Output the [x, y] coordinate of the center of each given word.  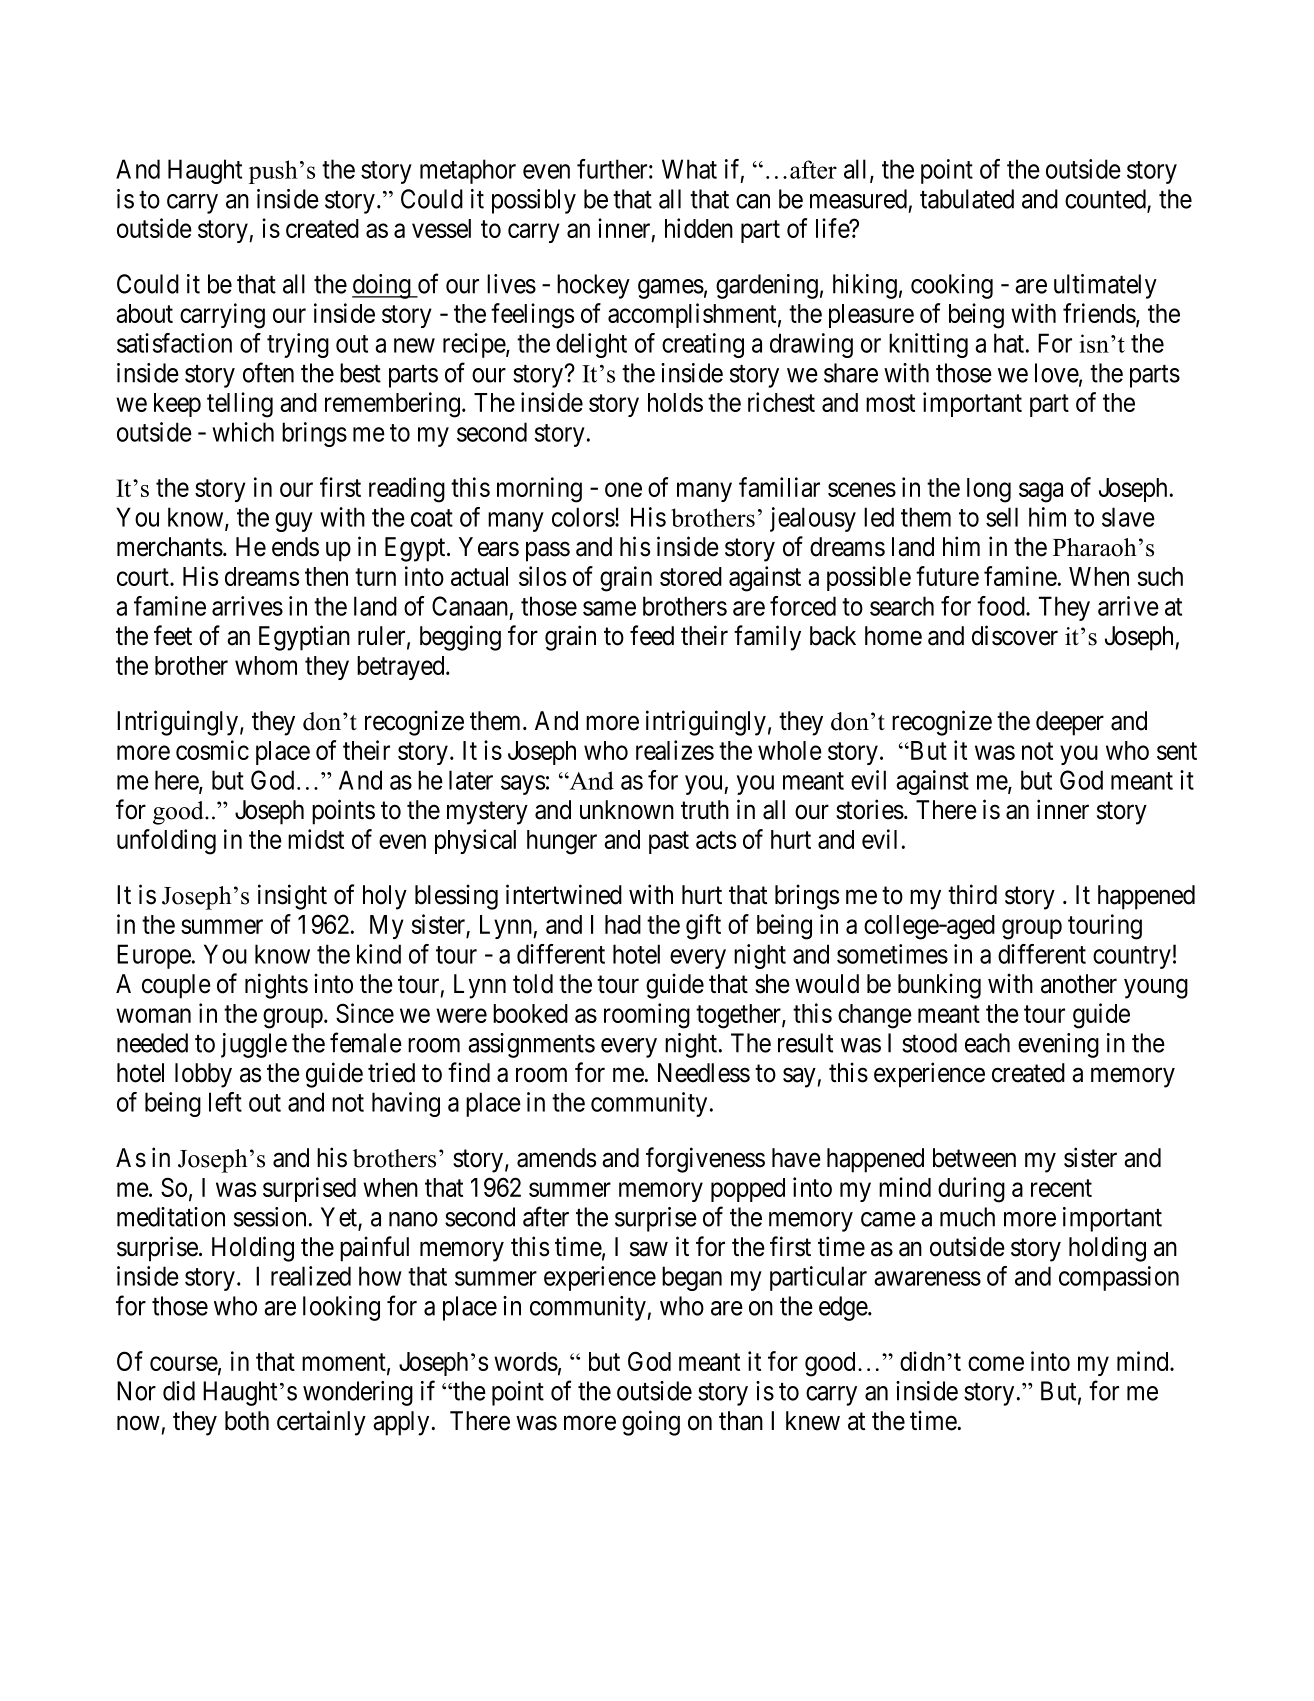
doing [382, 286]
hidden [699, 228]
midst [316, 839]
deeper [1070, 723]
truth [705, 809]
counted [1106, 200]
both [247, 1421]
